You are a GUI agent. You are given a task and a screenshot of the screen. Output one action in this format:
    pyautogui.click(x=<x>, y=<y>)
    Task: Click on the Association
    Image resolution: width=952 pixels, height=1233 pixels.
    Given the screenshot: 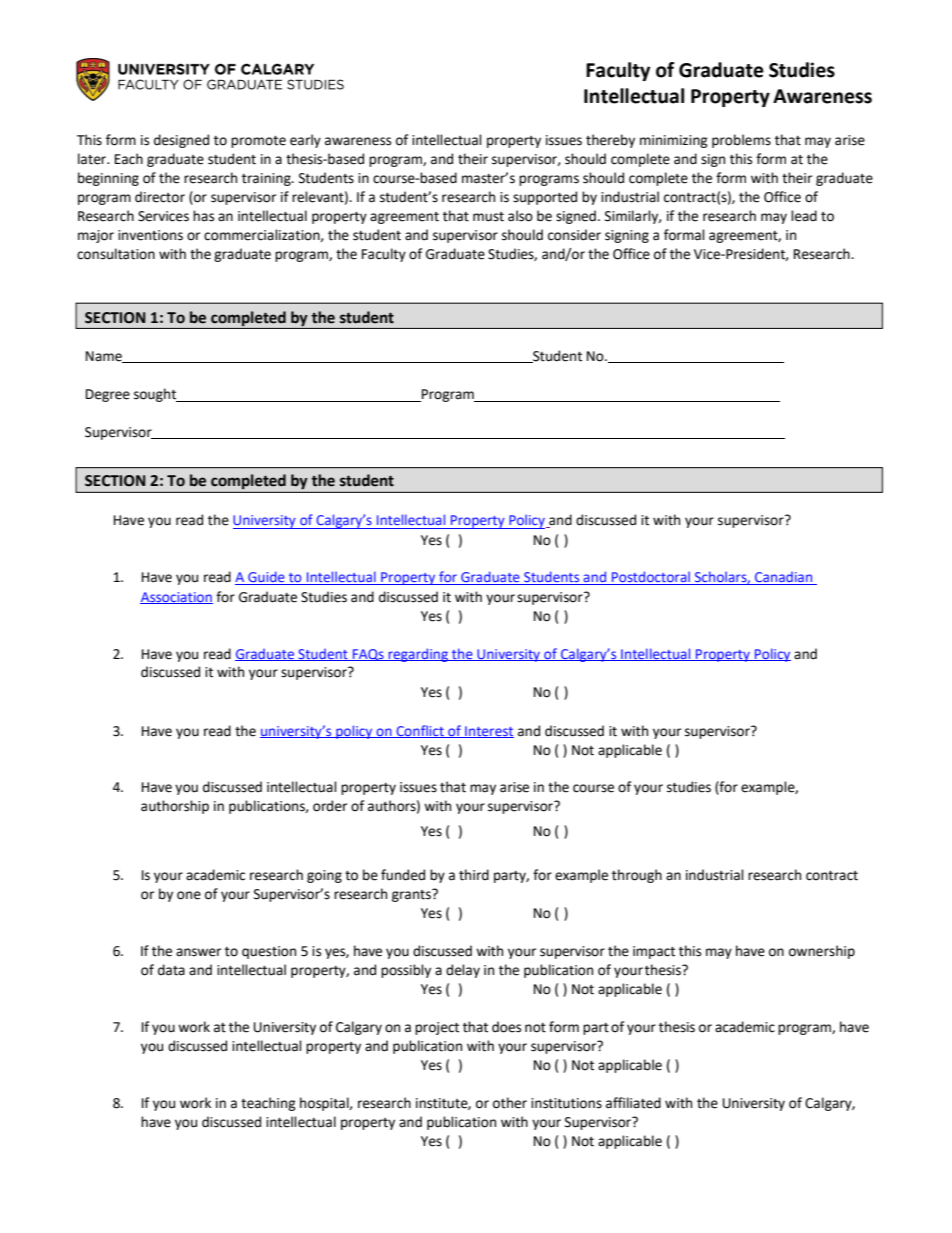 What is the action you would take?
    pyautogui.click(x=176, y=598)
